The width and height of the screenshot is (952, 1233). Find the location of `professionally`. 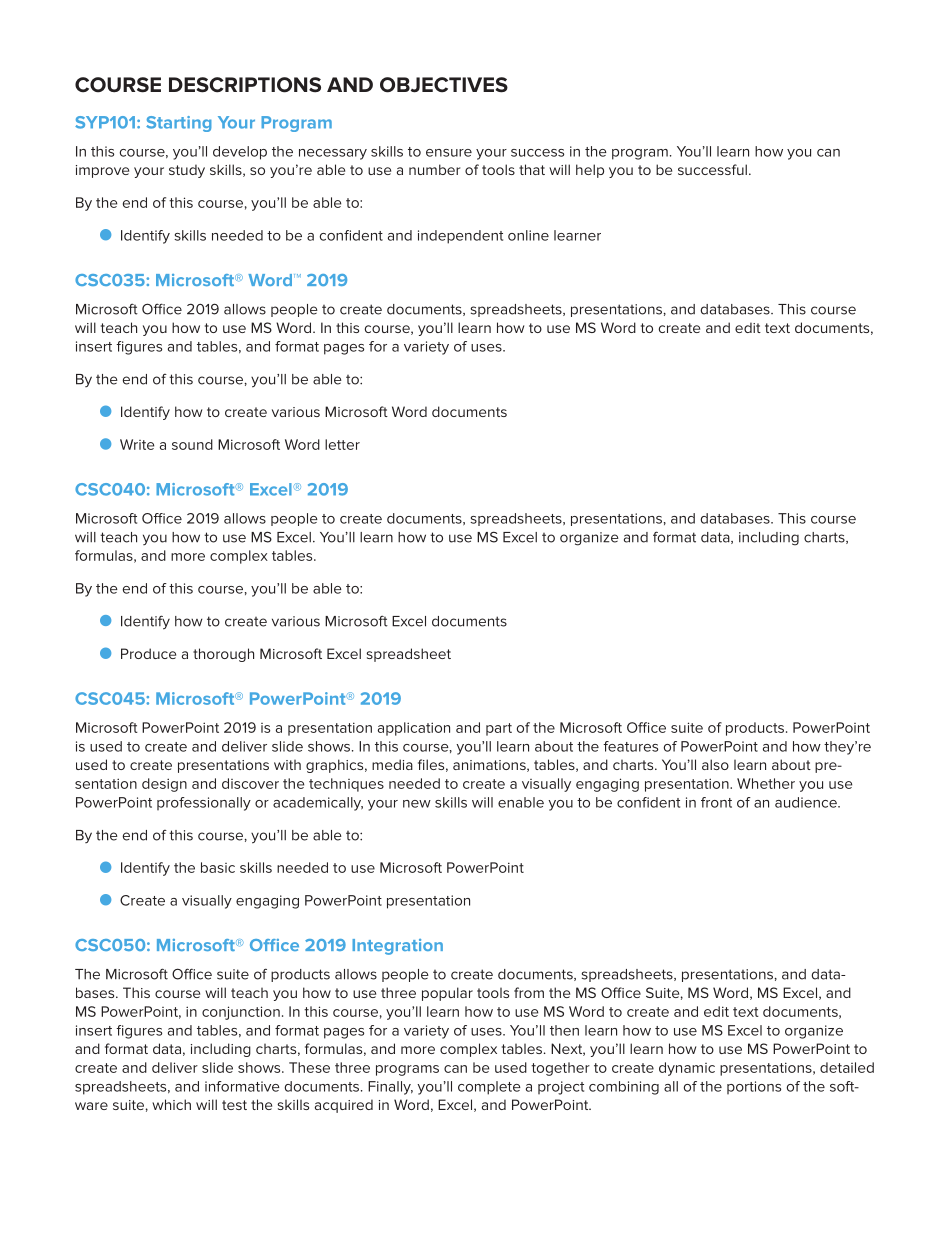

professionally is located at coordinates (204, 804).
